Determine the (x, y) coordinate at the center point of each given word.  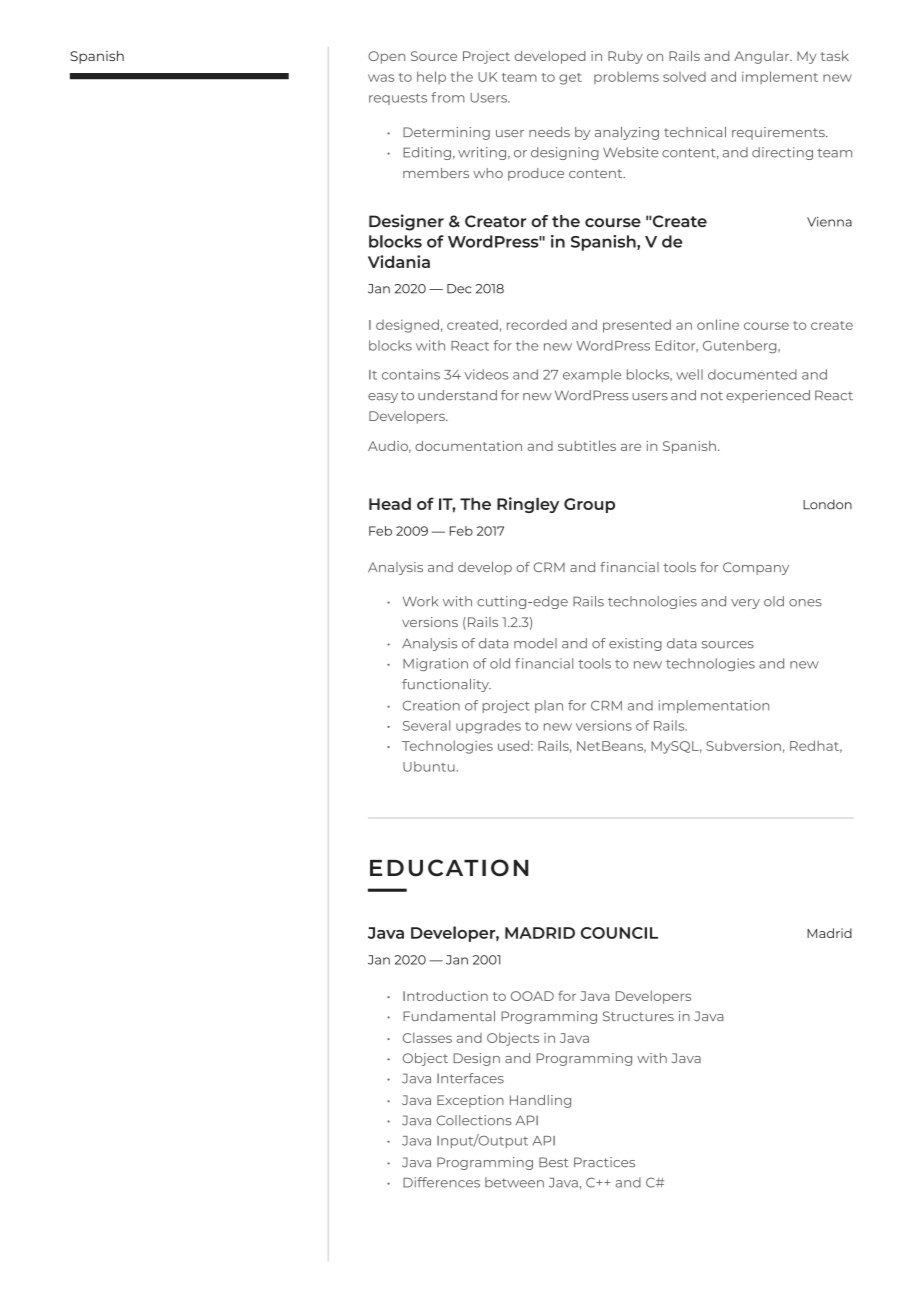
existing (635, 644)
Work (420, 601)
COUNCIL (619, 933)
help (431, 77)
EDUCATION (449, 868)
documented (752, 374)
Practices (604, 1162)
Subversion (743, 745)
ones (805, 603)
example (592, 375)
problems (626, 77)
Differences (441, 1182)
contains (411, 374)
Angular (763, 57)
